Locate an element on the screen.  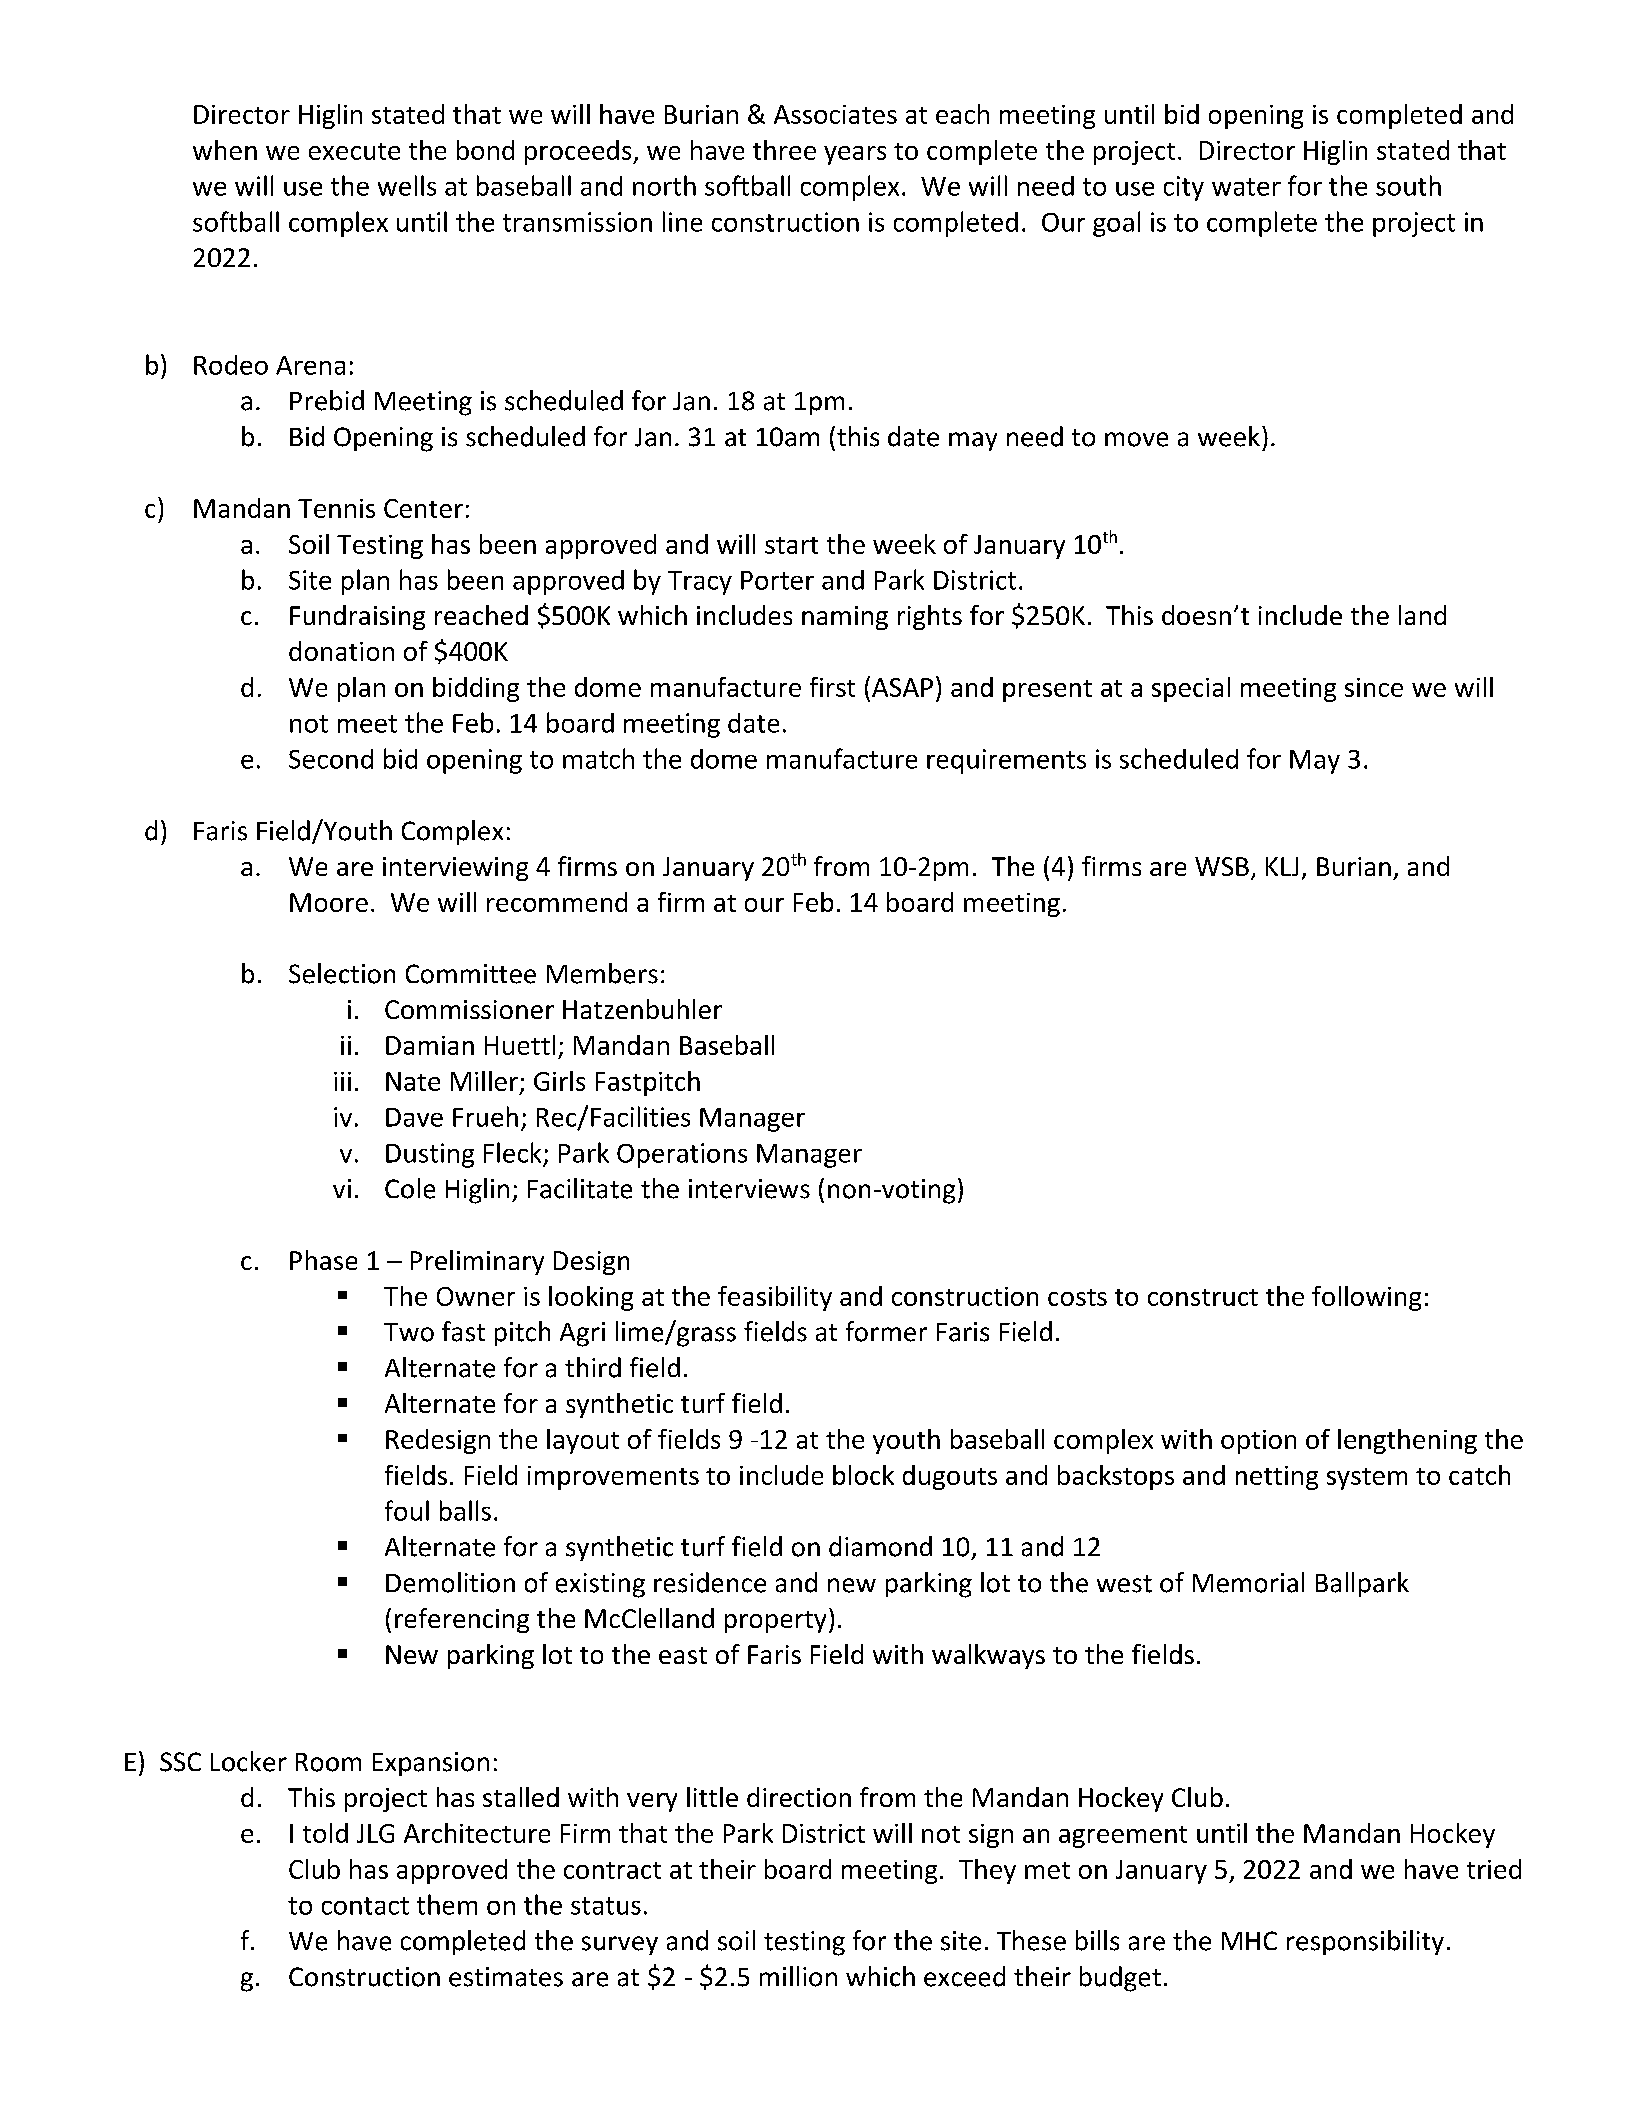
foul is located at coordinates (407, 1510).
